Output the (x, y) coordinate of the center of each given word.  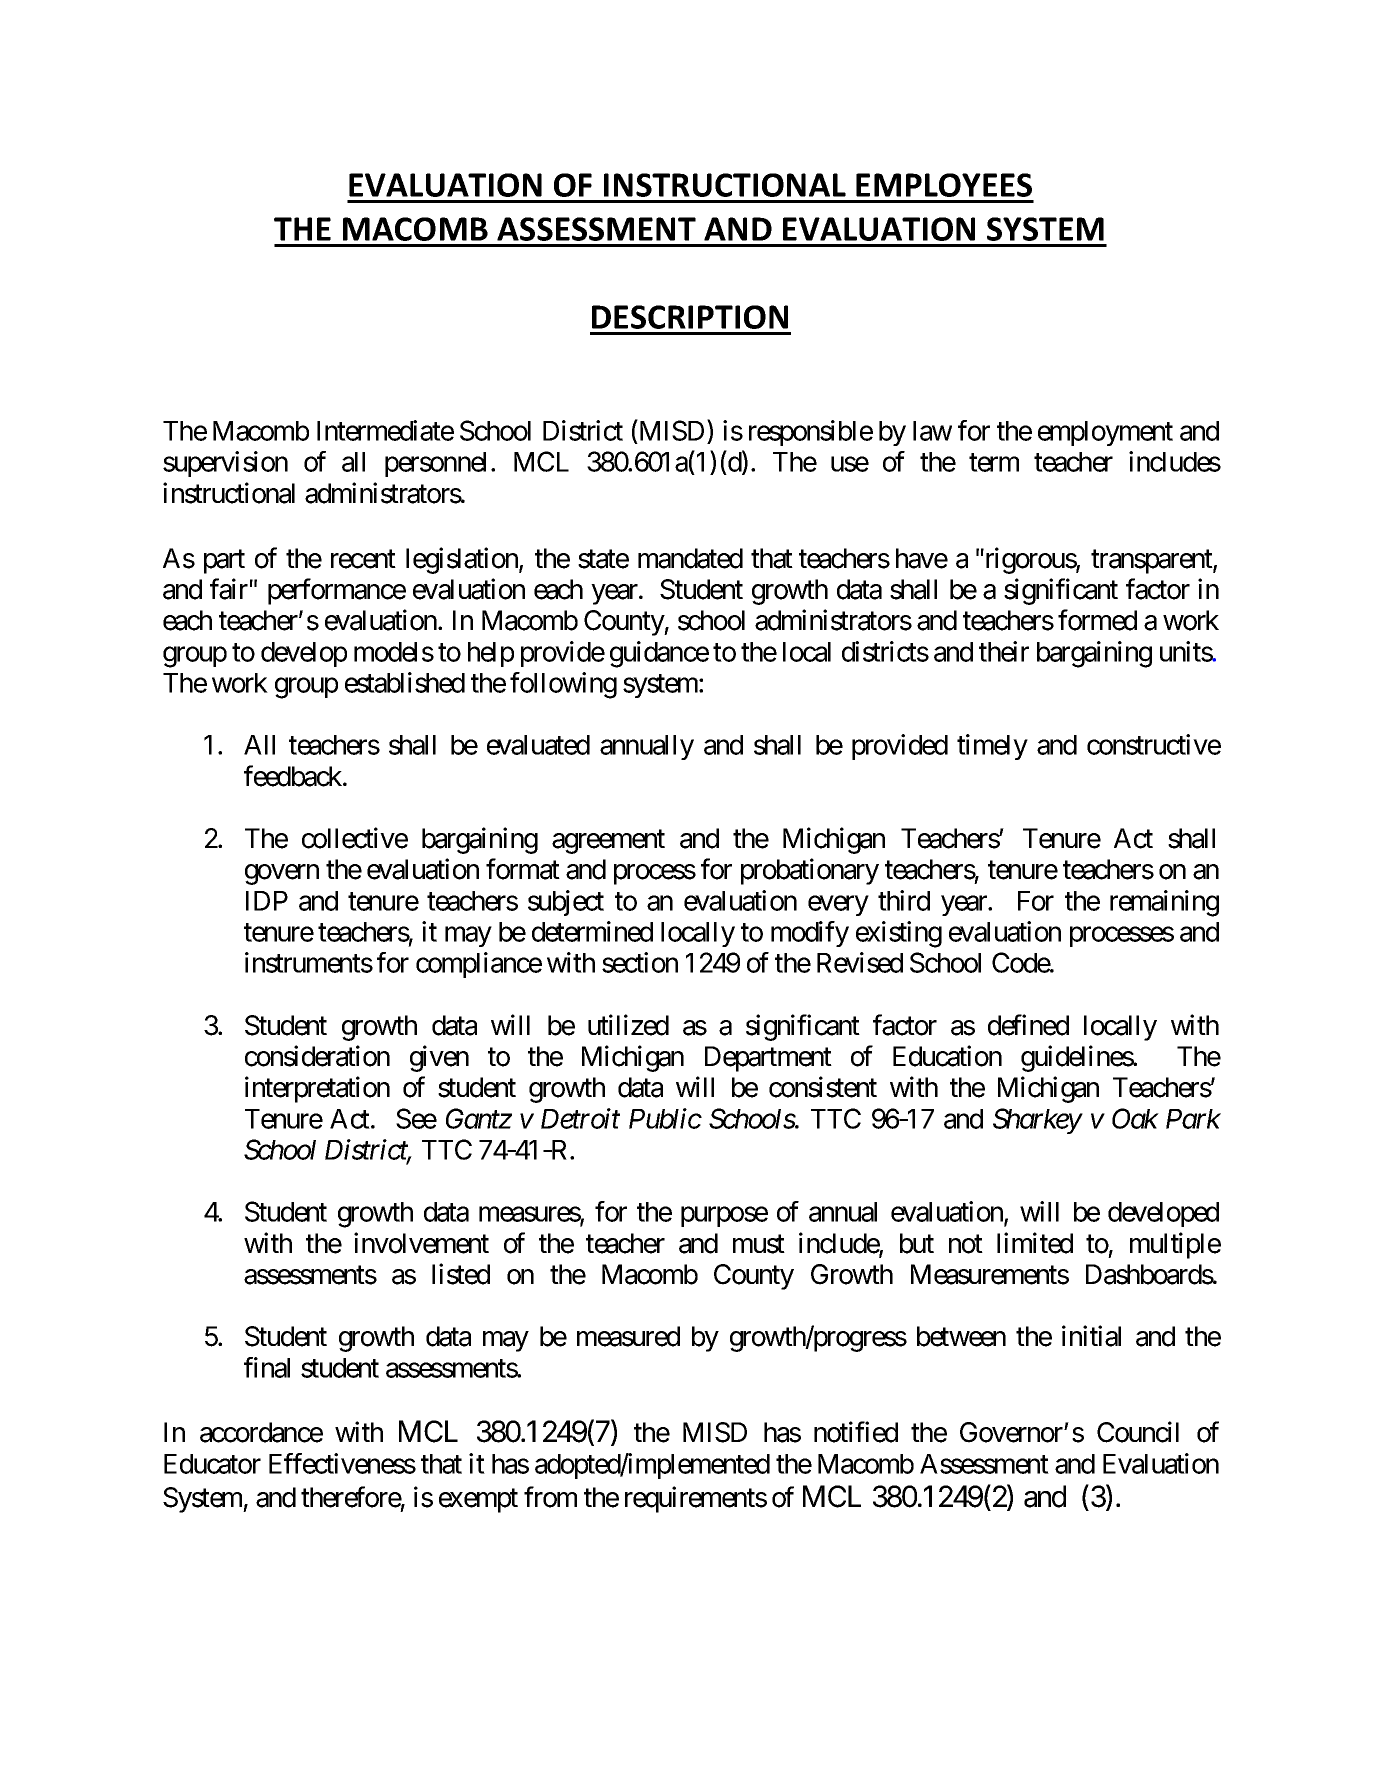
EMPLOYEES (944, 185)
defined (1028, 1025)
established (405, 682)
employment (1105, 433)
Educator (212, 1464)
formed (1097, 620)
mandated (690, 558)
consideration (317, 1056)
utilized (628, 1025)
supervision (225, 464)
